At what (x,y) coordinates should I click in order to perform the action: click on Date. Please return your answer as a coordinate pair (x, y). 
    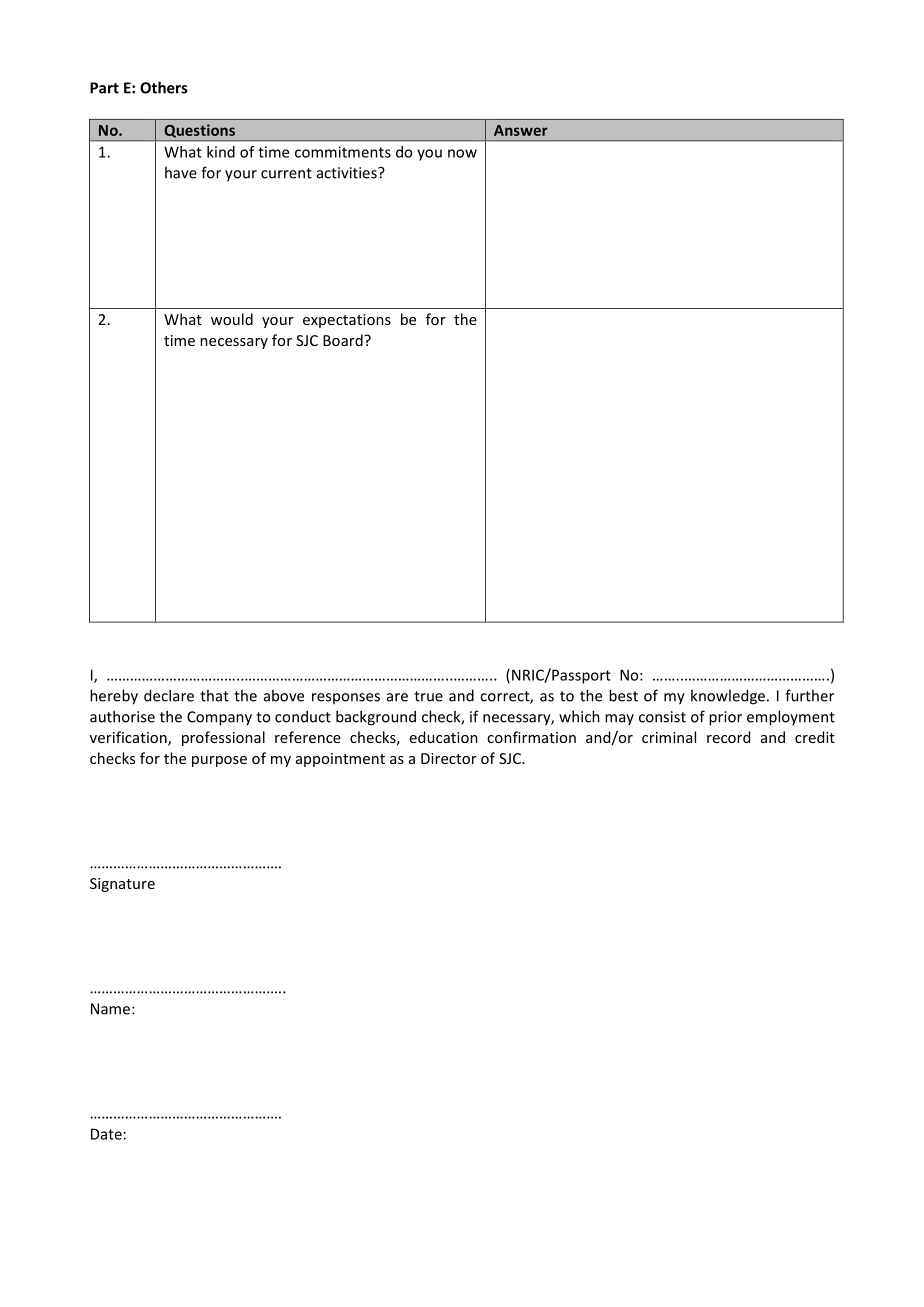
    Looking at the image, I should click on (106, 1134).
